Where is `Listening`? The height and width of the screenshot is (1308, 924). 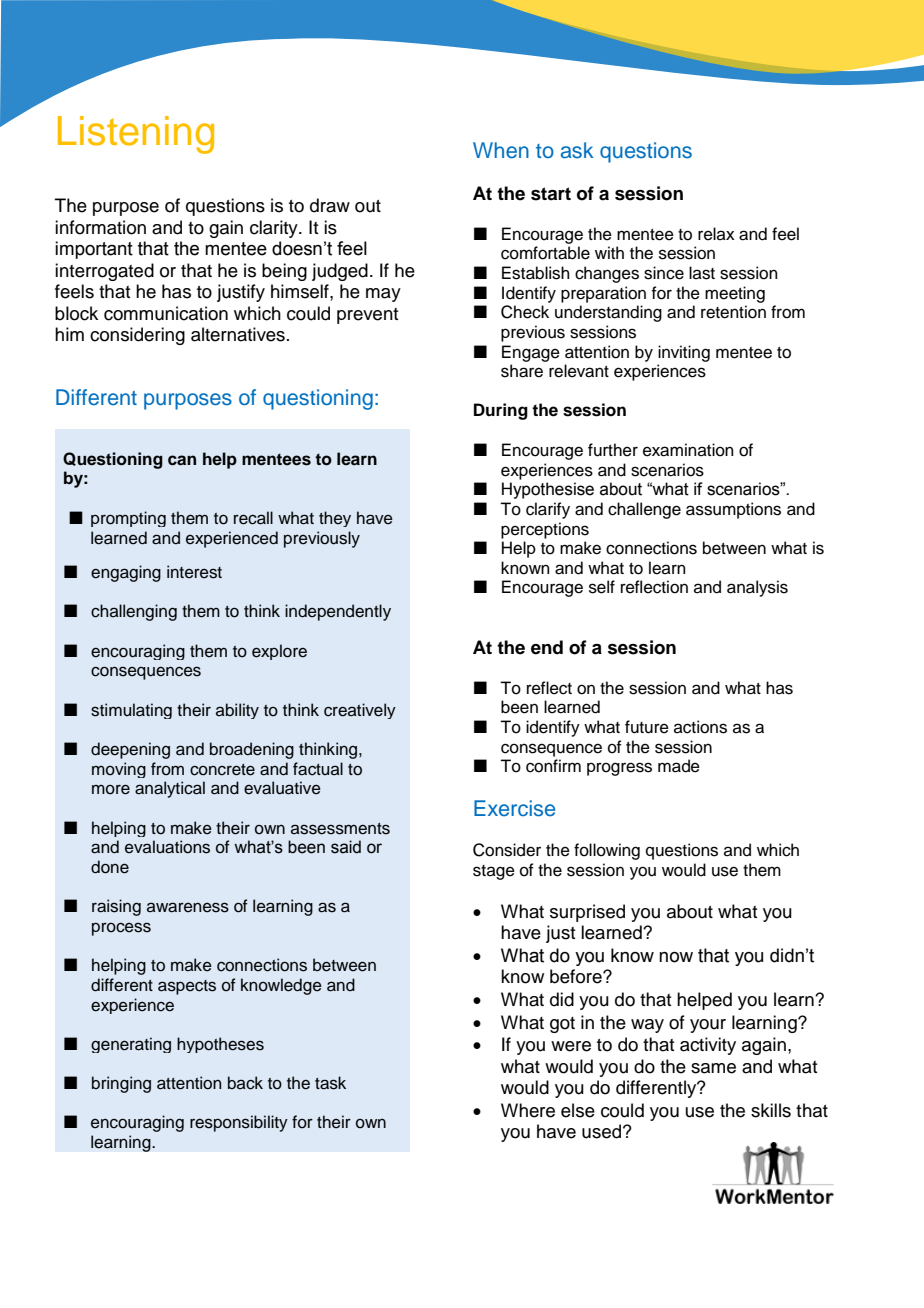 Listening is located at coordinates (136, 135).
